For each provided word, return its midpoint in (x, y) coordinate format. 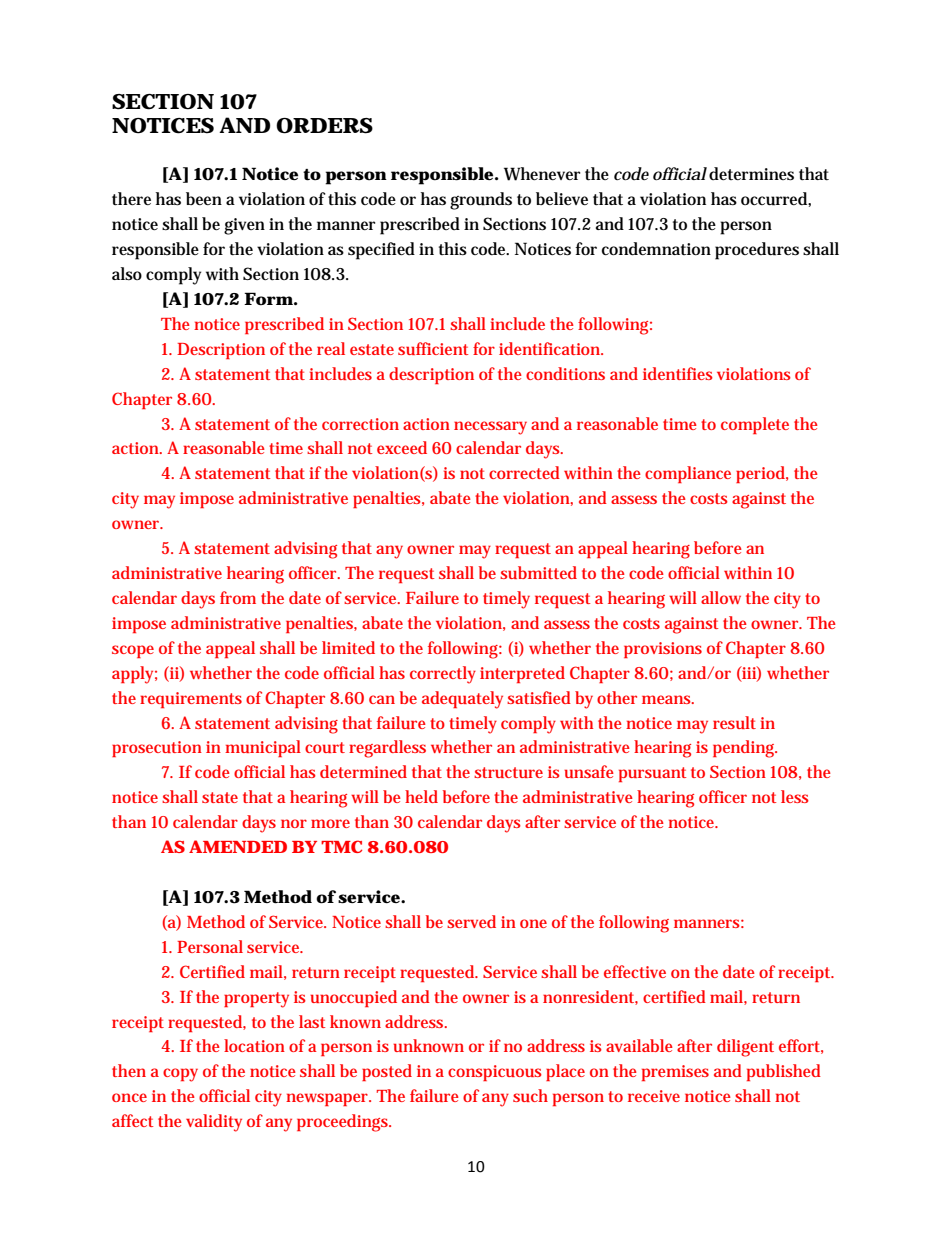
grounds (481, 201)
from (238, 597)
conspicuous (495, 1073)
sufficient (433, 348)
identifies (678, 373)
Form (268, 299)
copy (180, 1075)
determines (751, 174)
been (204, 198)
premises (675, 1073)
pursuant (652, 774)
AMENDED (238, 846)
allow (721, 597)
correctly (443, 675)
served (471, 921)
